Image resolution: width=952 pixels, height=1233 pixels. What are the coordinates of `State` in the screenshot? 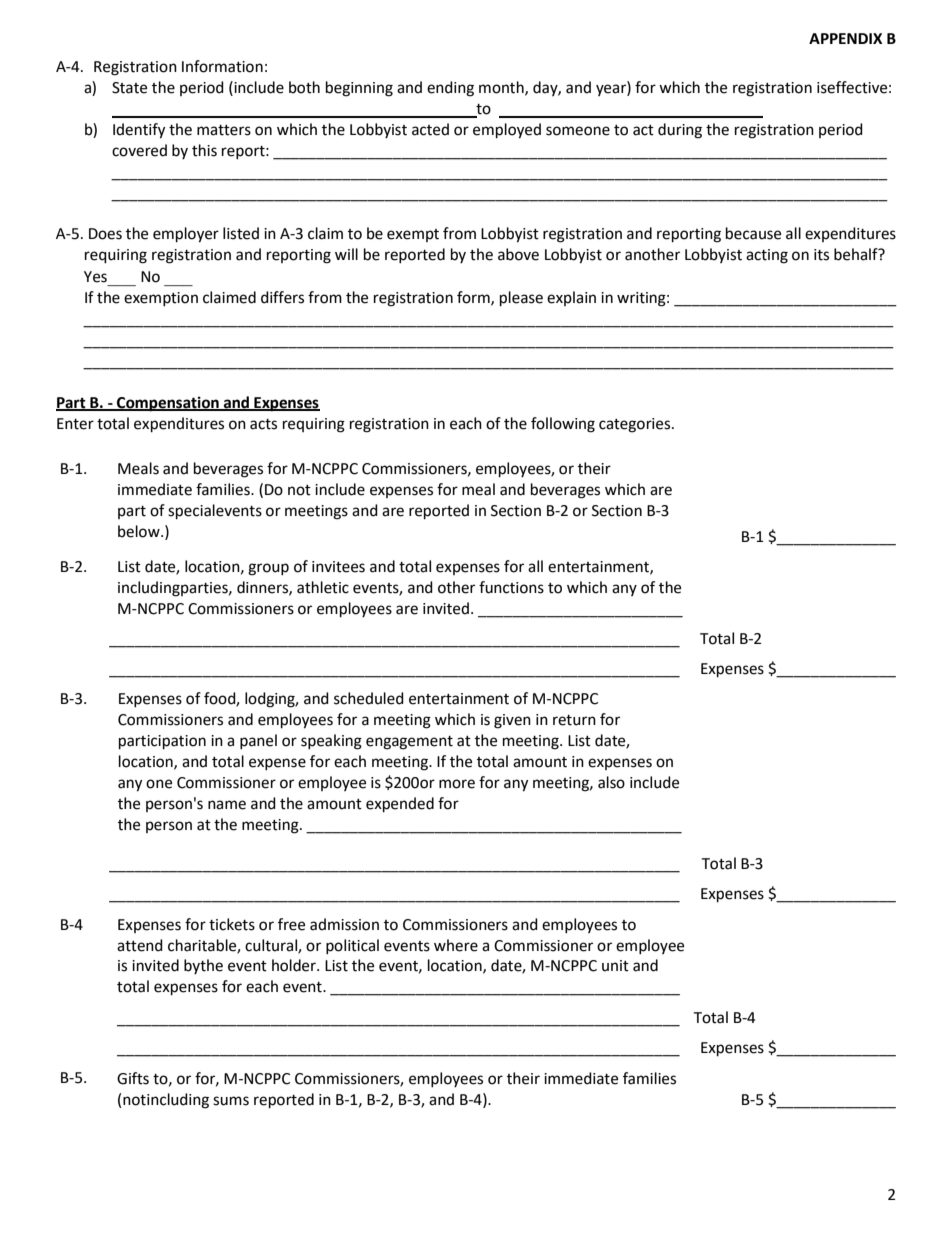 It's located at (129, 88).
